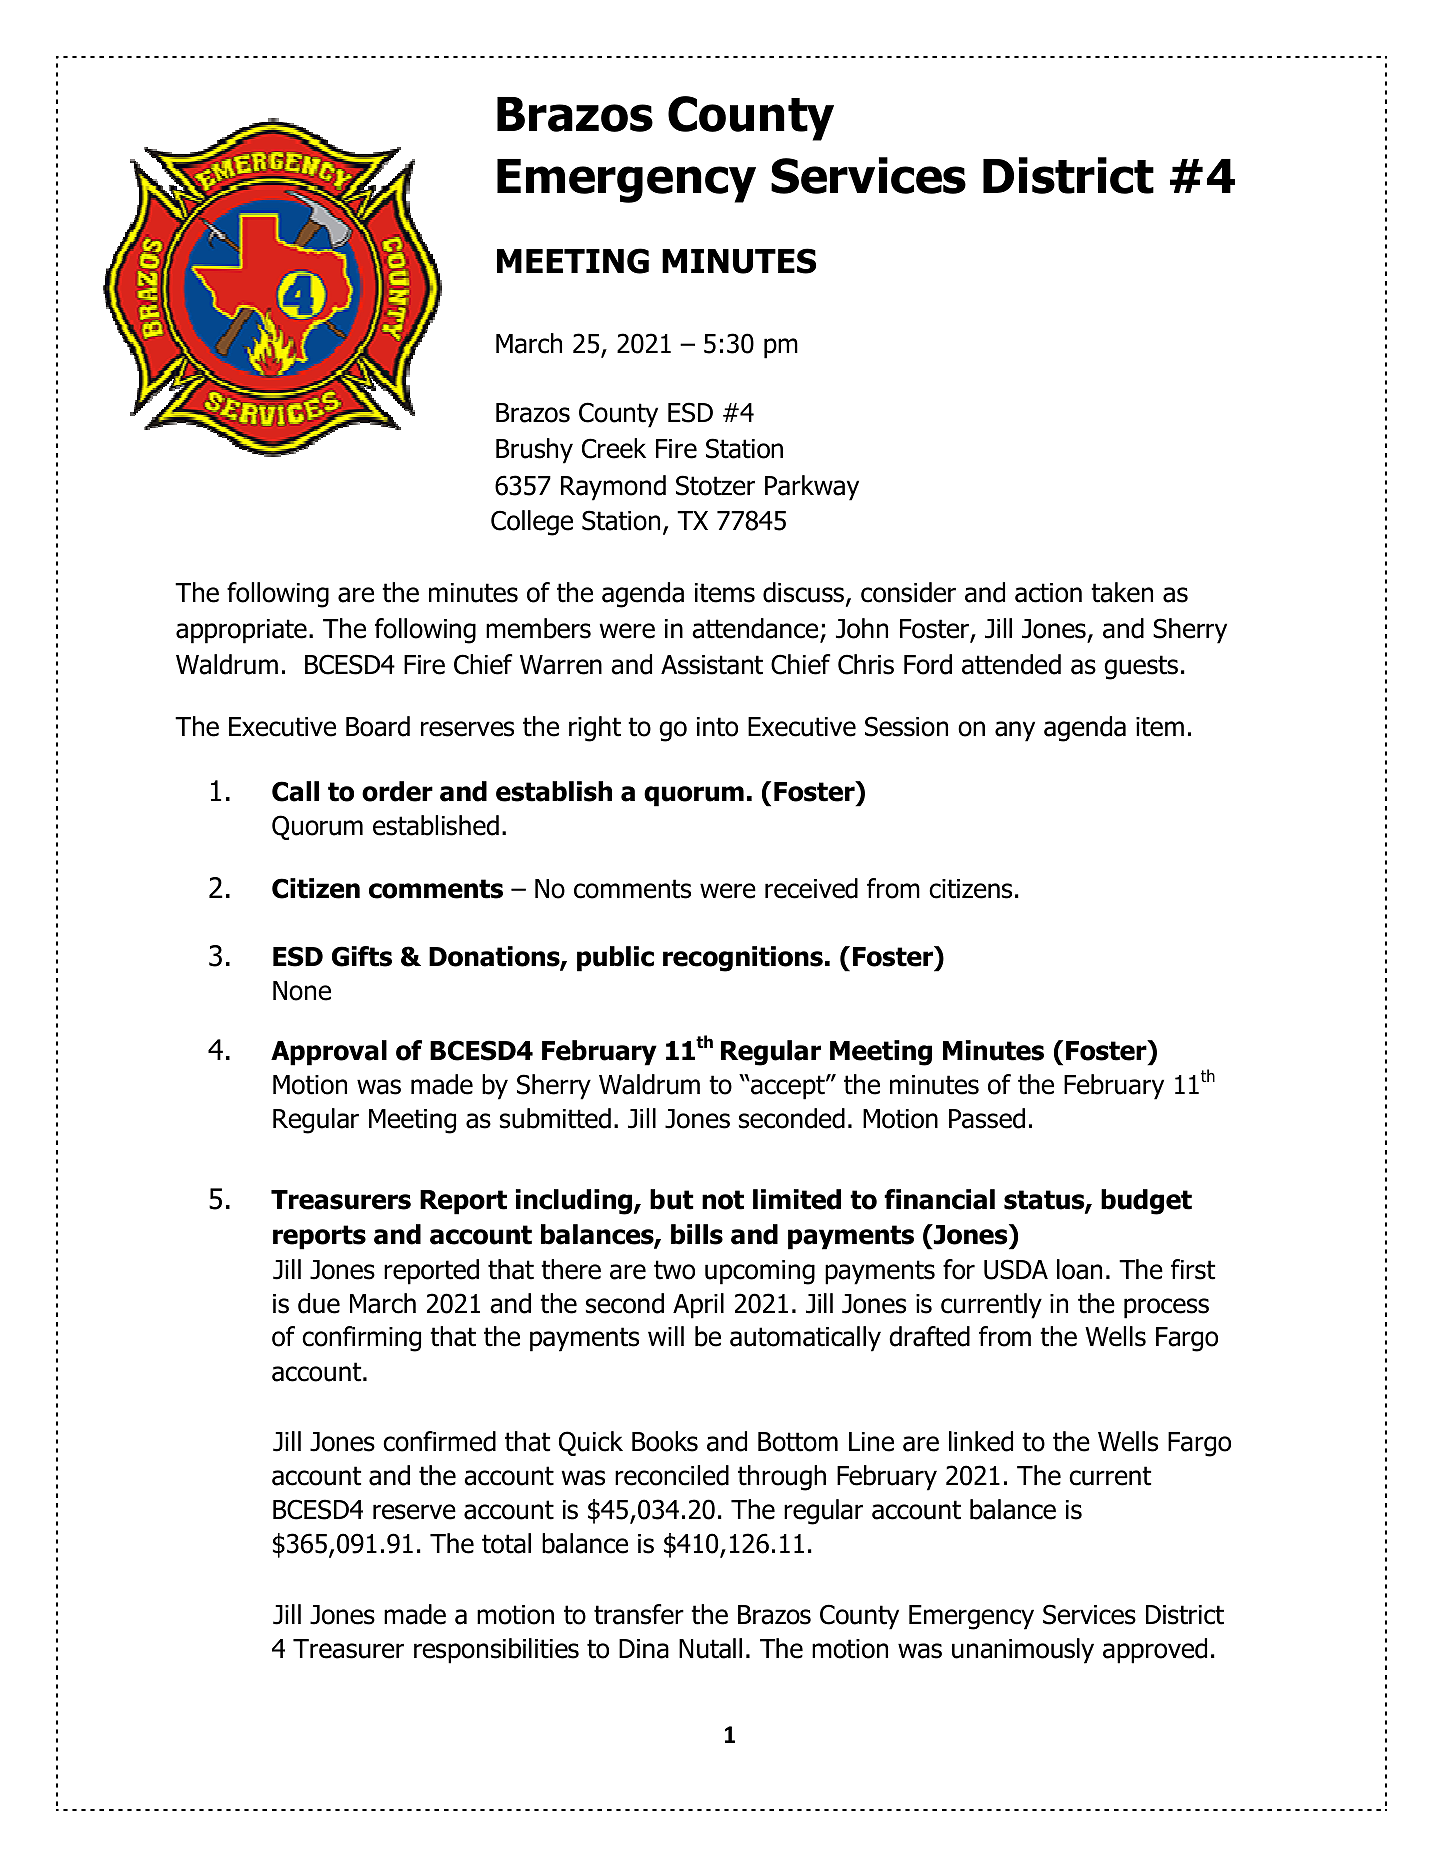  I want to click on action, so click(1048, 593).
